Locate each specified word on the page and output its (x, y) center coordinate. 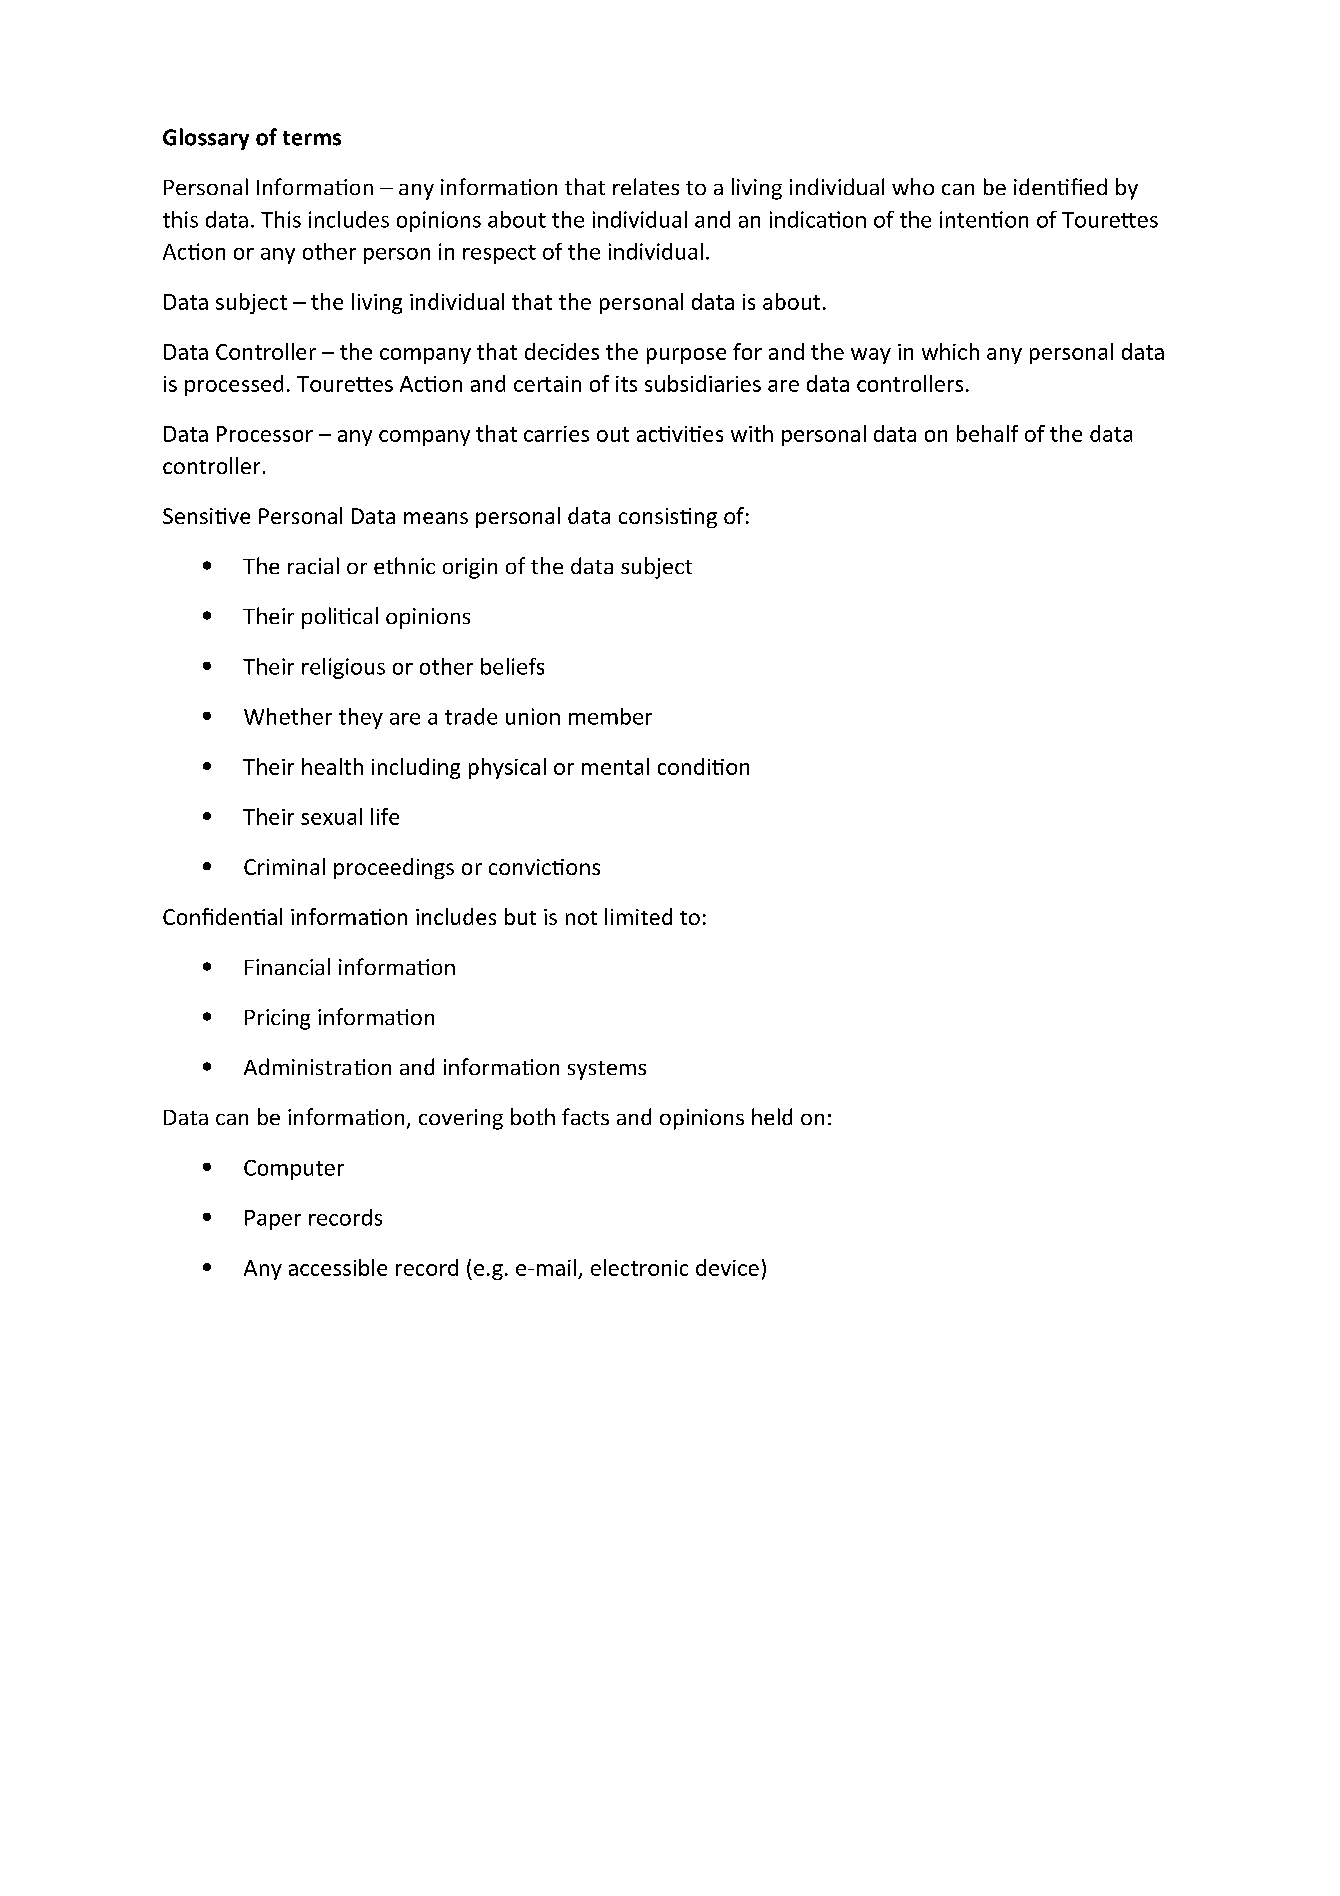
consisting (668, 518)
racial (313, 565)
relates (646, 186)
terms (312, 138)
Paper (273, 1220)
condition (703, 766)
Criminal (284, 866)
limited (638, 916)
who (913, 186)
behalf (987, 433)
